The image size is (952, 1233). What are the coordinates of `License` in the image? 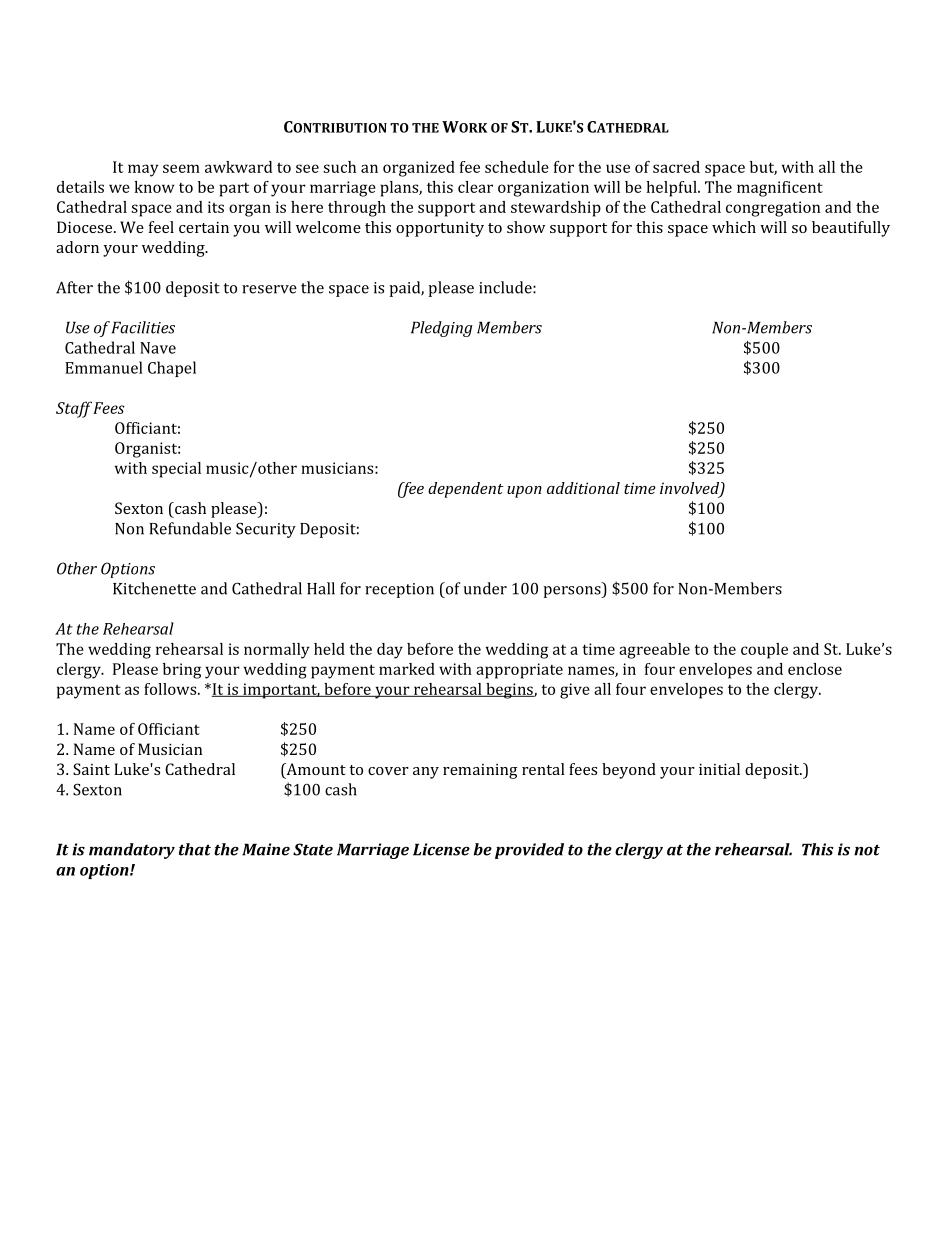 It's located at (441, 849).
